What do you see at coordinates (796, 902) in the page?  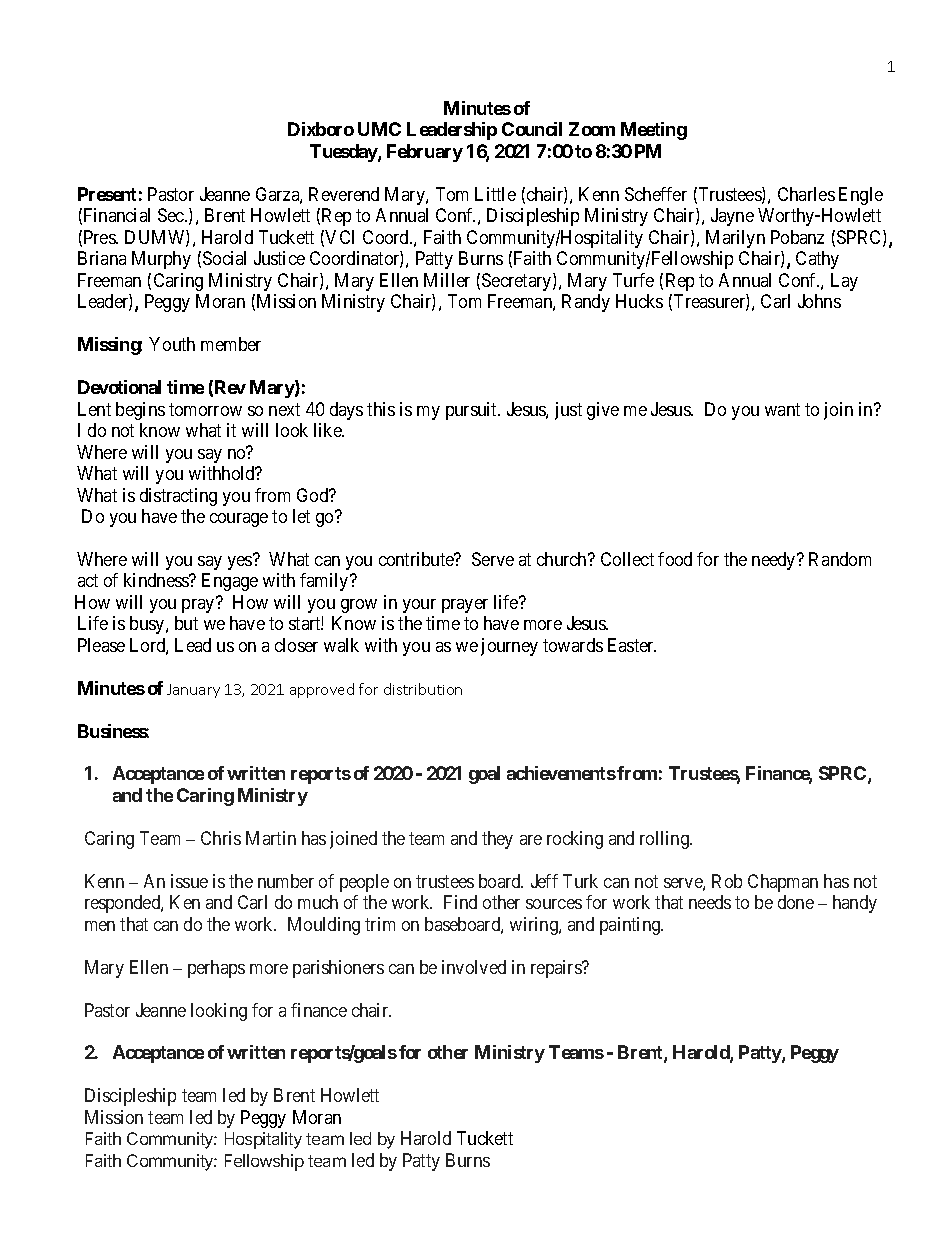 I see `done` at bounding box center [796, 902].
